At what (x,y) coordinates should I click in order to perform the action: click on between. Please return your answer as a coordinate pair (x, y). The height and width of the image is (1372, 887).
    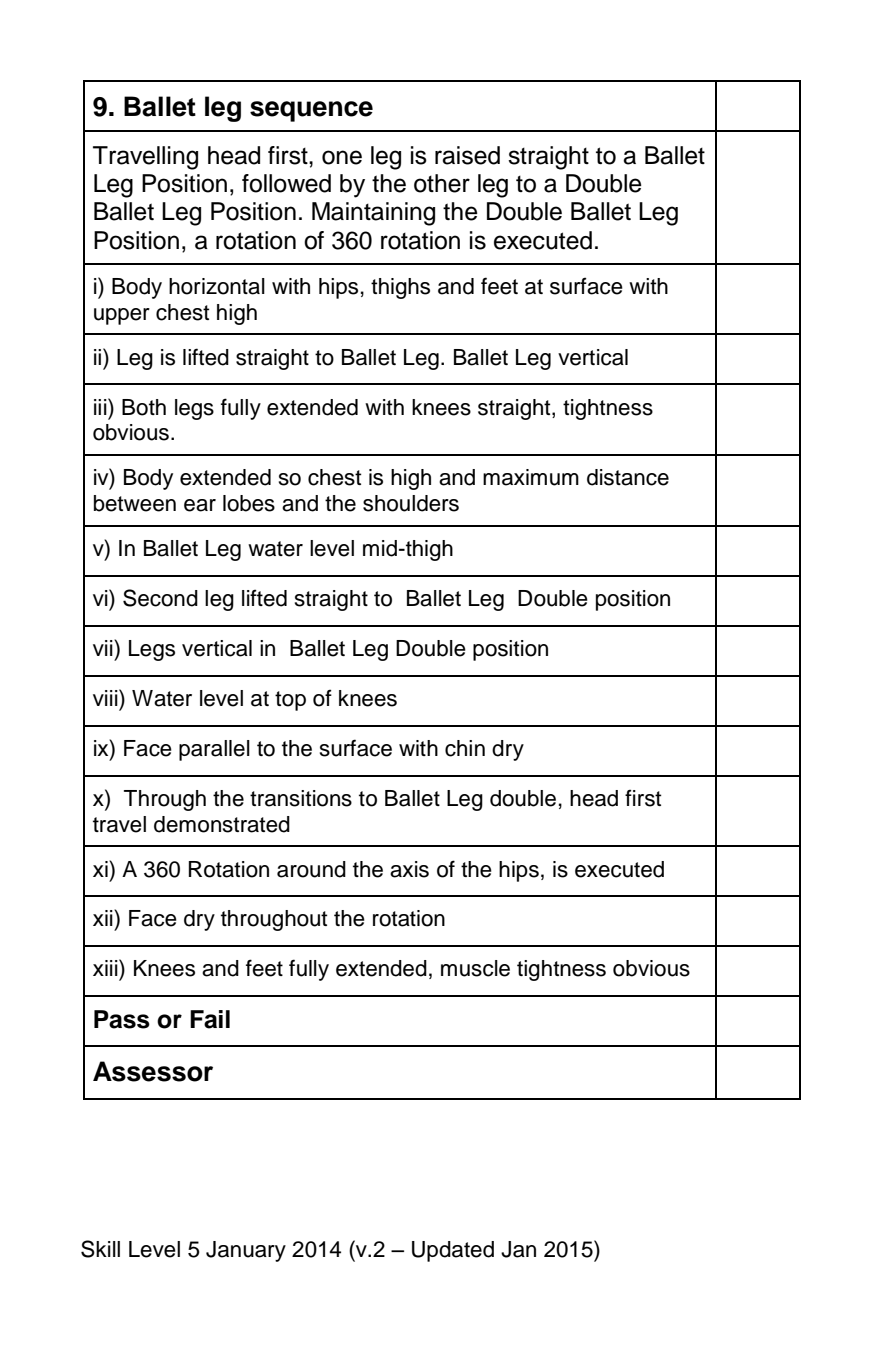
    Looking at the image, I should click on (135, 503).
